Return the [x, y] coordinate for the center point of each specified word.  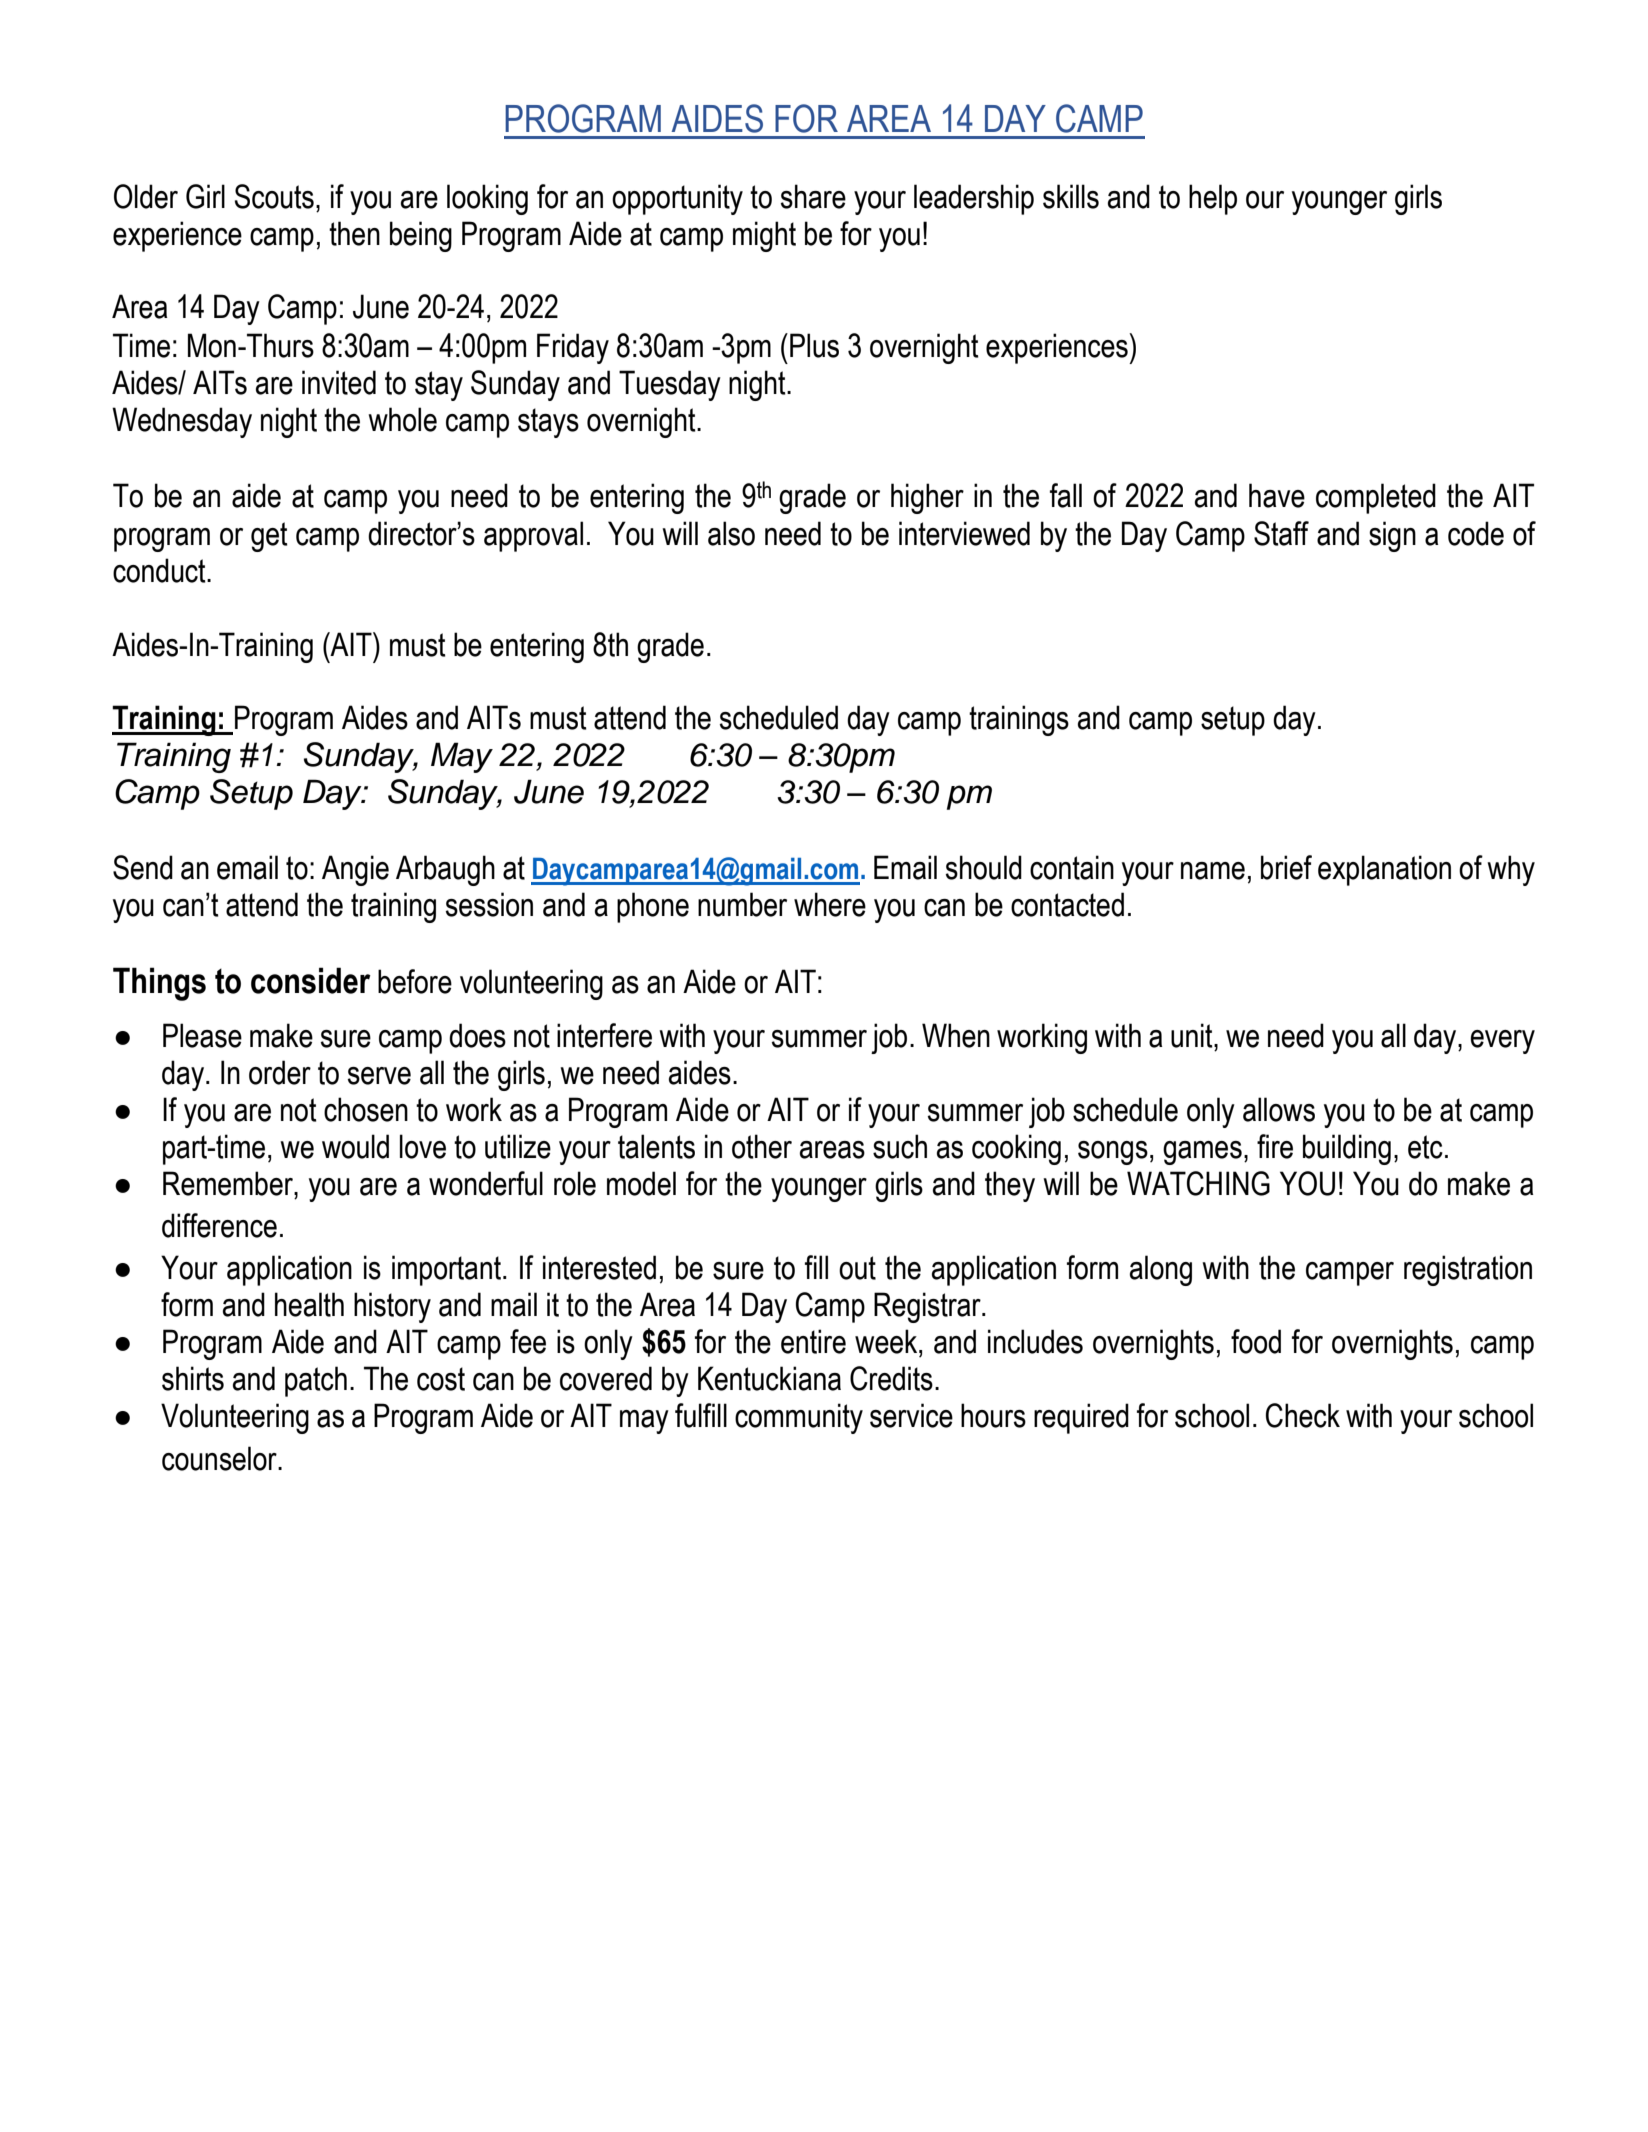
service [911, 1415]
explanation [1384, 870]
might [764, 236]
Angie [355, 870]
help [1213, 199]
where [830, 904]
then [354, 233]
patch [316, 1381]
